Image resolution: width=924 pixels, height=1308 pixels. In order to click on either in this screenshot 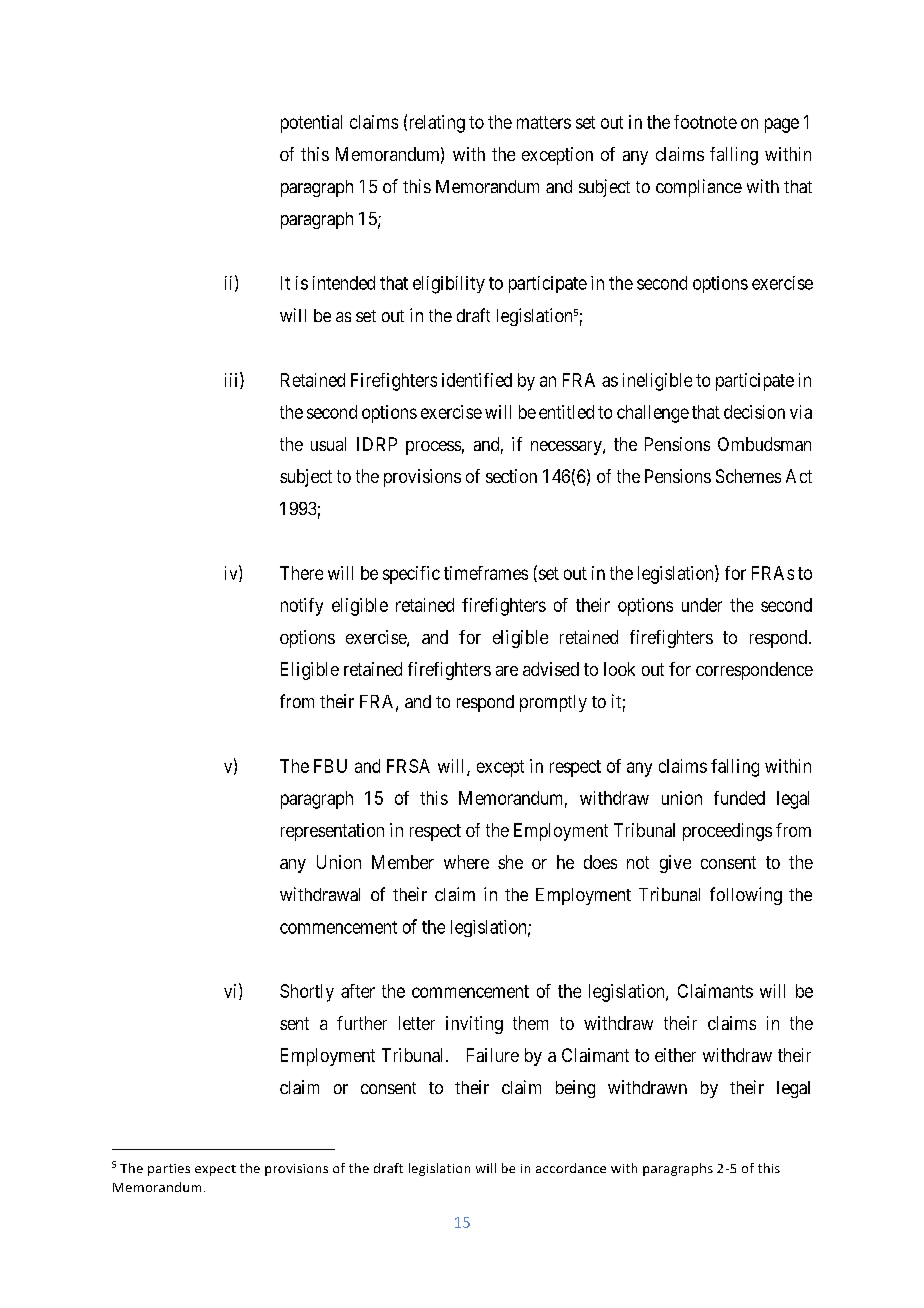, I will do `click(675, 1055)`.
